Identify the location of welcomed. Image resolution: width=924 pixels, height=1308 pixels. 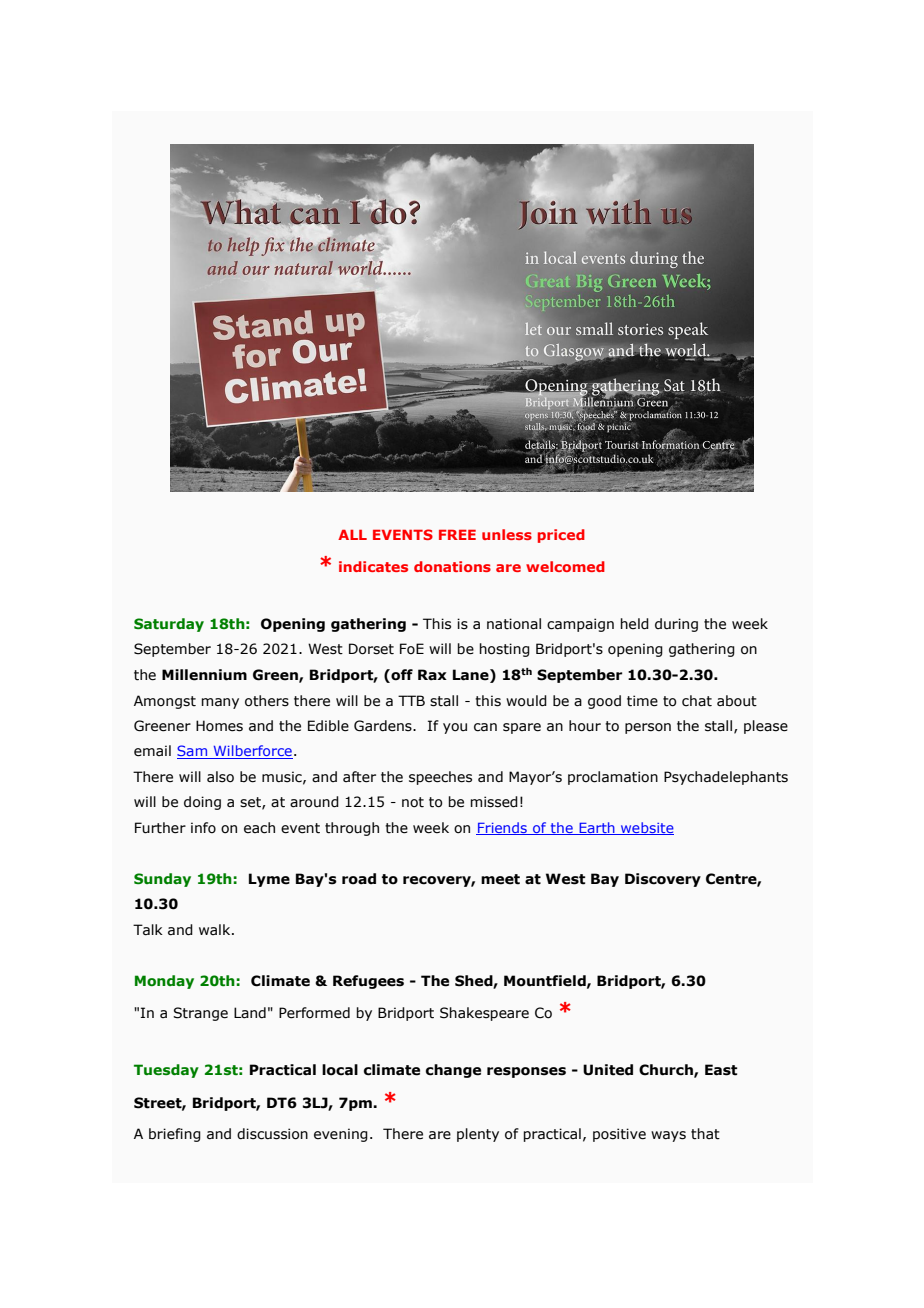
(565, 566).
